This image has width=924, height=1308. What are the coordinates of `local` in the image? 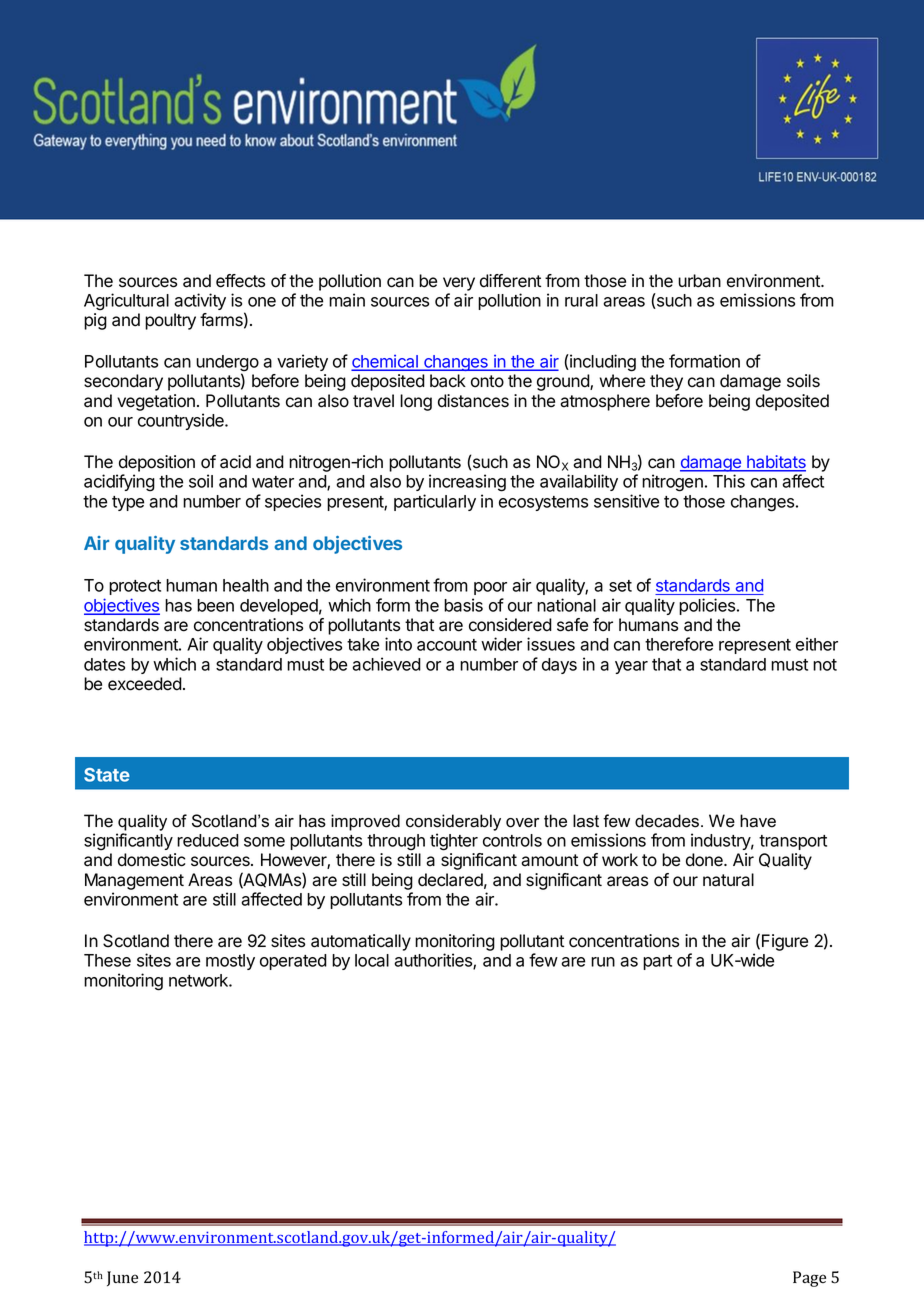 It's located at (372, 960).
